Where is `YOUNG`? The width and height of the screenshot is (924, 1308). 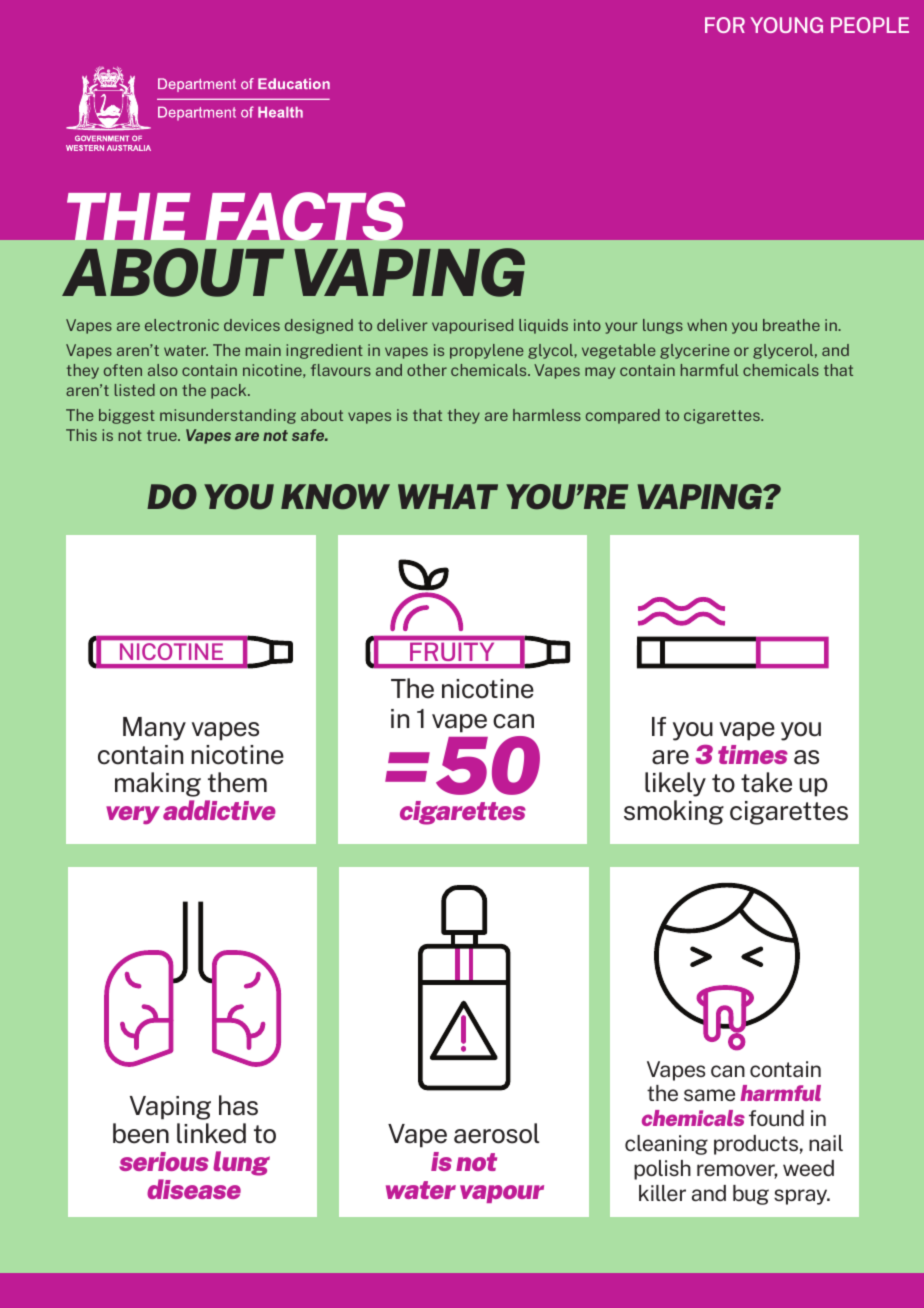 YOUNG is located at coordinates (786, 25).
